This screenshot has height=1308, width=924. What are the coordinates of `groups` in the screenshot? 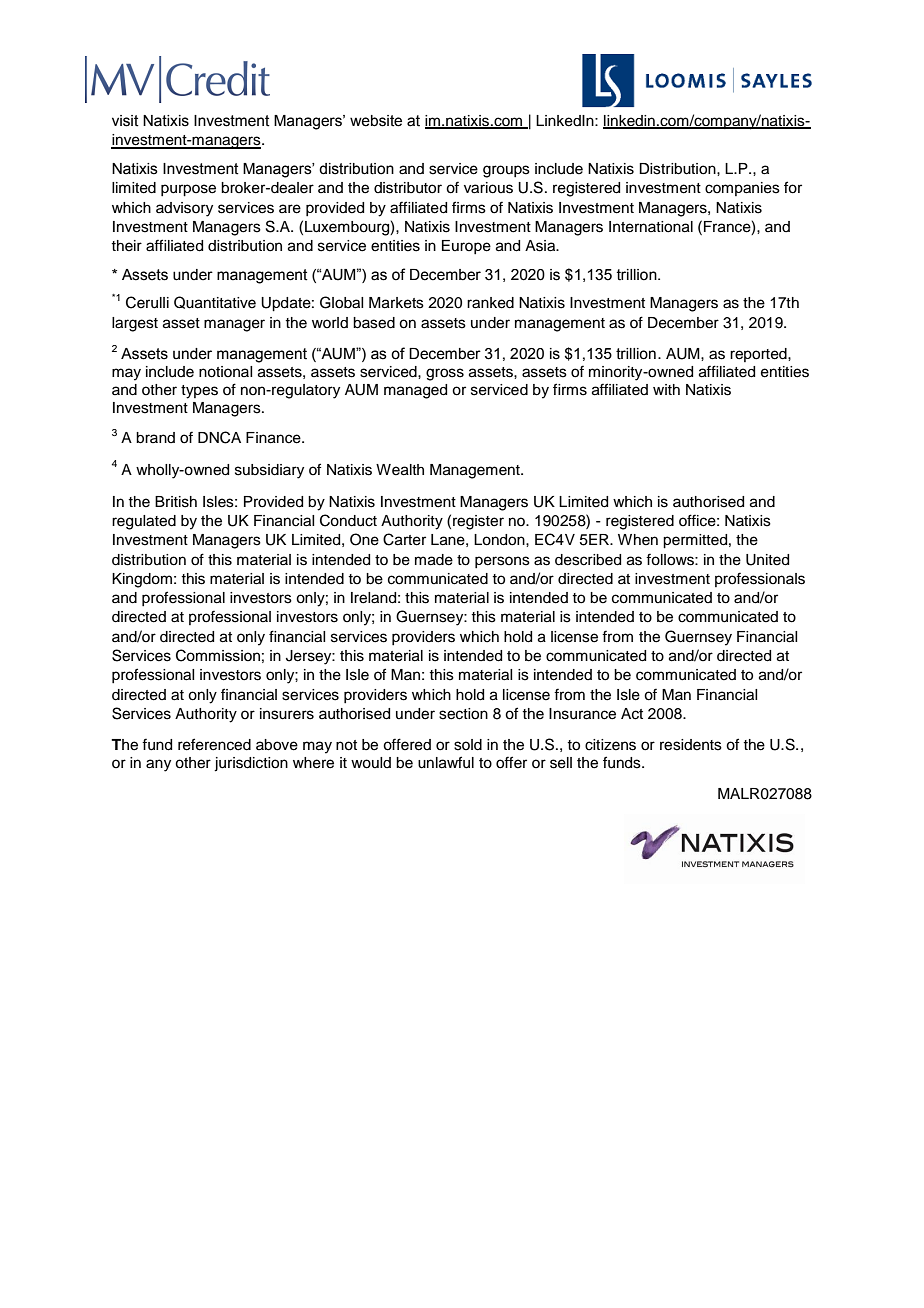 It's located at (506, 171).
